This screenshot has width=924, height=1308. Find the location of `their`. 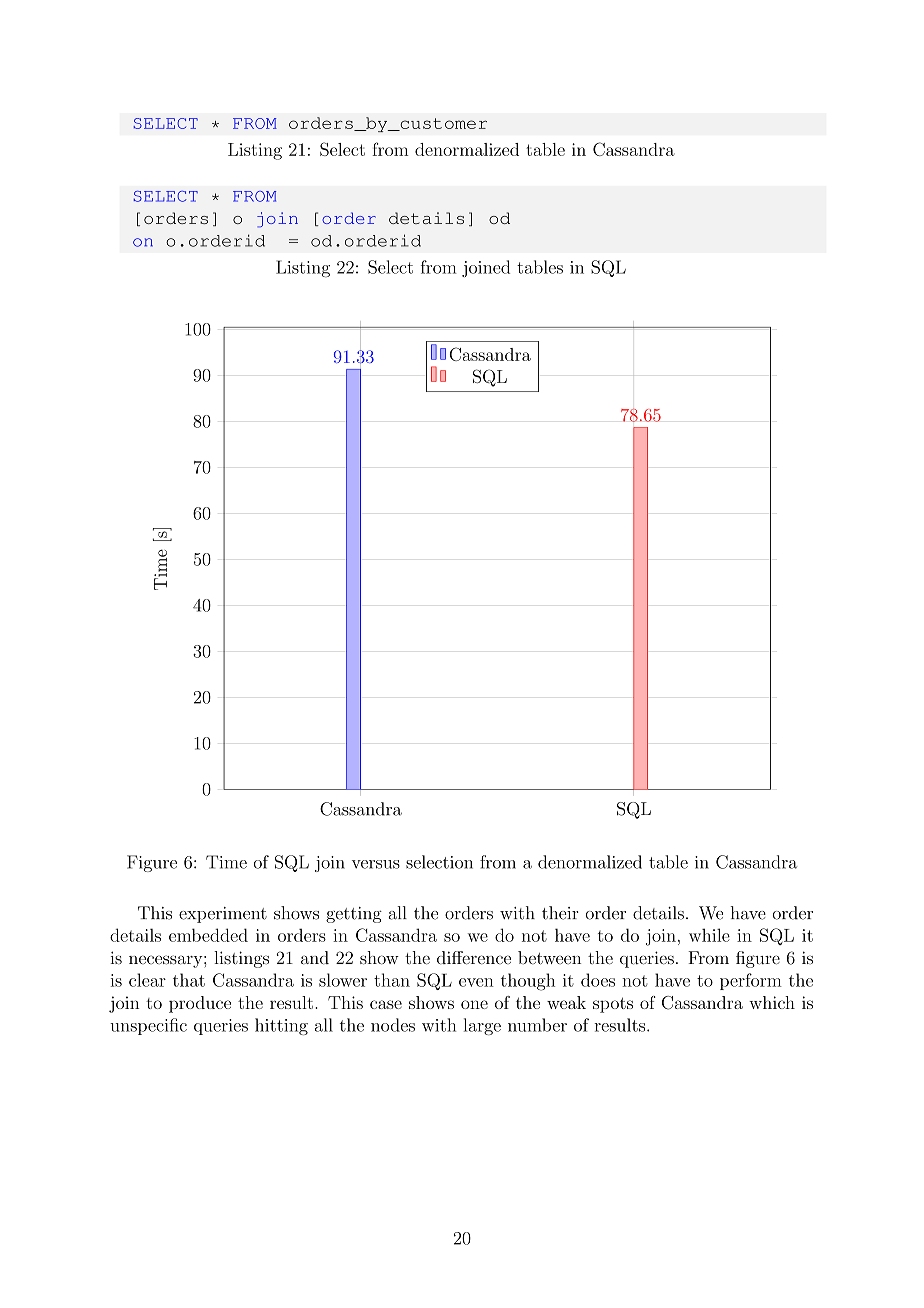

their is located at coordinates (560, 913).
